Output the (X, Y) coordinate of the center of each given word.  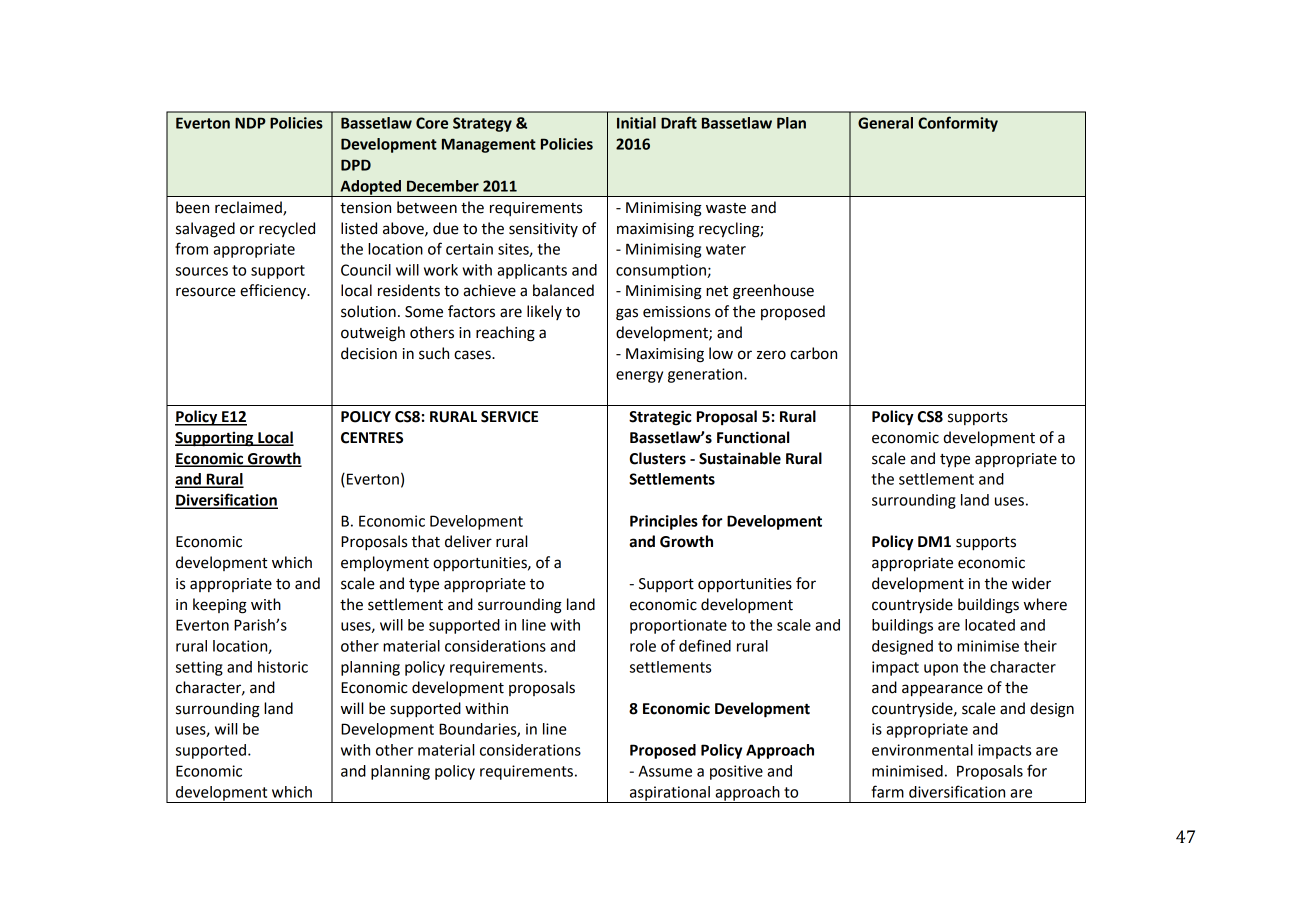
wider (1031, 583)
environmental (922, 750)
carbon (813, 353)
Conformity (958, 124)
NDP (250, 123)
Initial (636, 123)
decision (369, 353)
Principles (664, 522)
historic (283, 667)
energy (639, 377)
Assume (665, 771)
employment (385, 564)
